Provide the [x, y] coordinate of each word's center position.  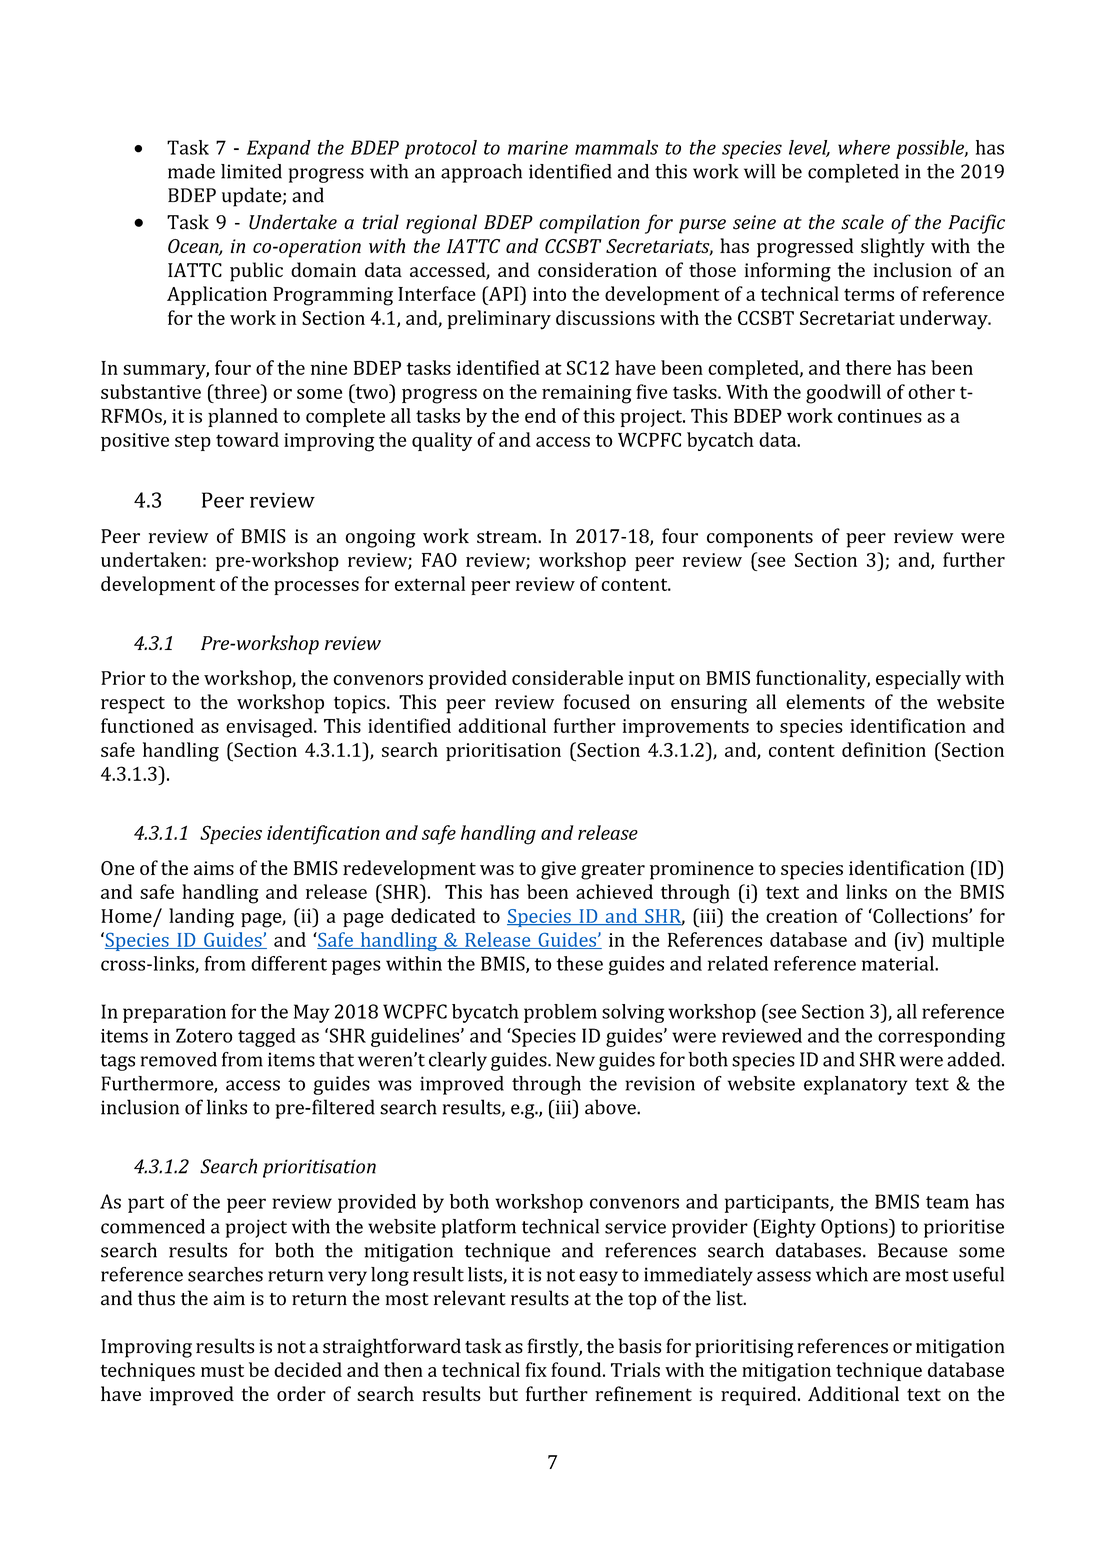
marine [538, 148]
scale [862, 222]
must [222, 1370]
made [191, 171]
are [887, 1276]
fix [536, 1369]
